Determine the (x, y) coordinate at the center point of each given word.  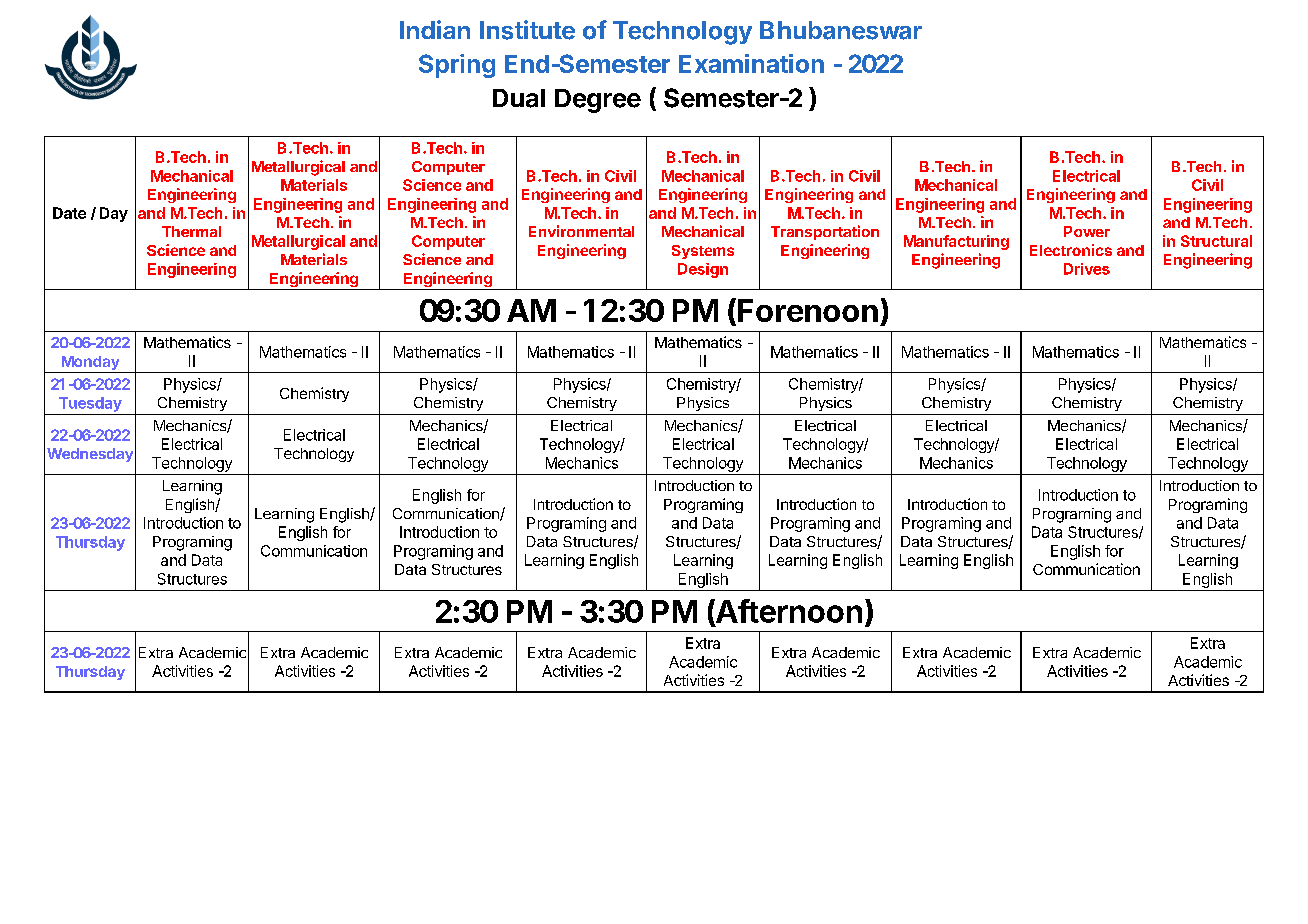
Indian (435, 29)
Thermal (191, 231)
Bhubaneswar (841, 30)
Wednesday (90, 455)
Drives (1087, 269)
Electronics (1071, 250)
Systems (703, 252)
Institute (527, 30)
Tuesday (90, 404)
